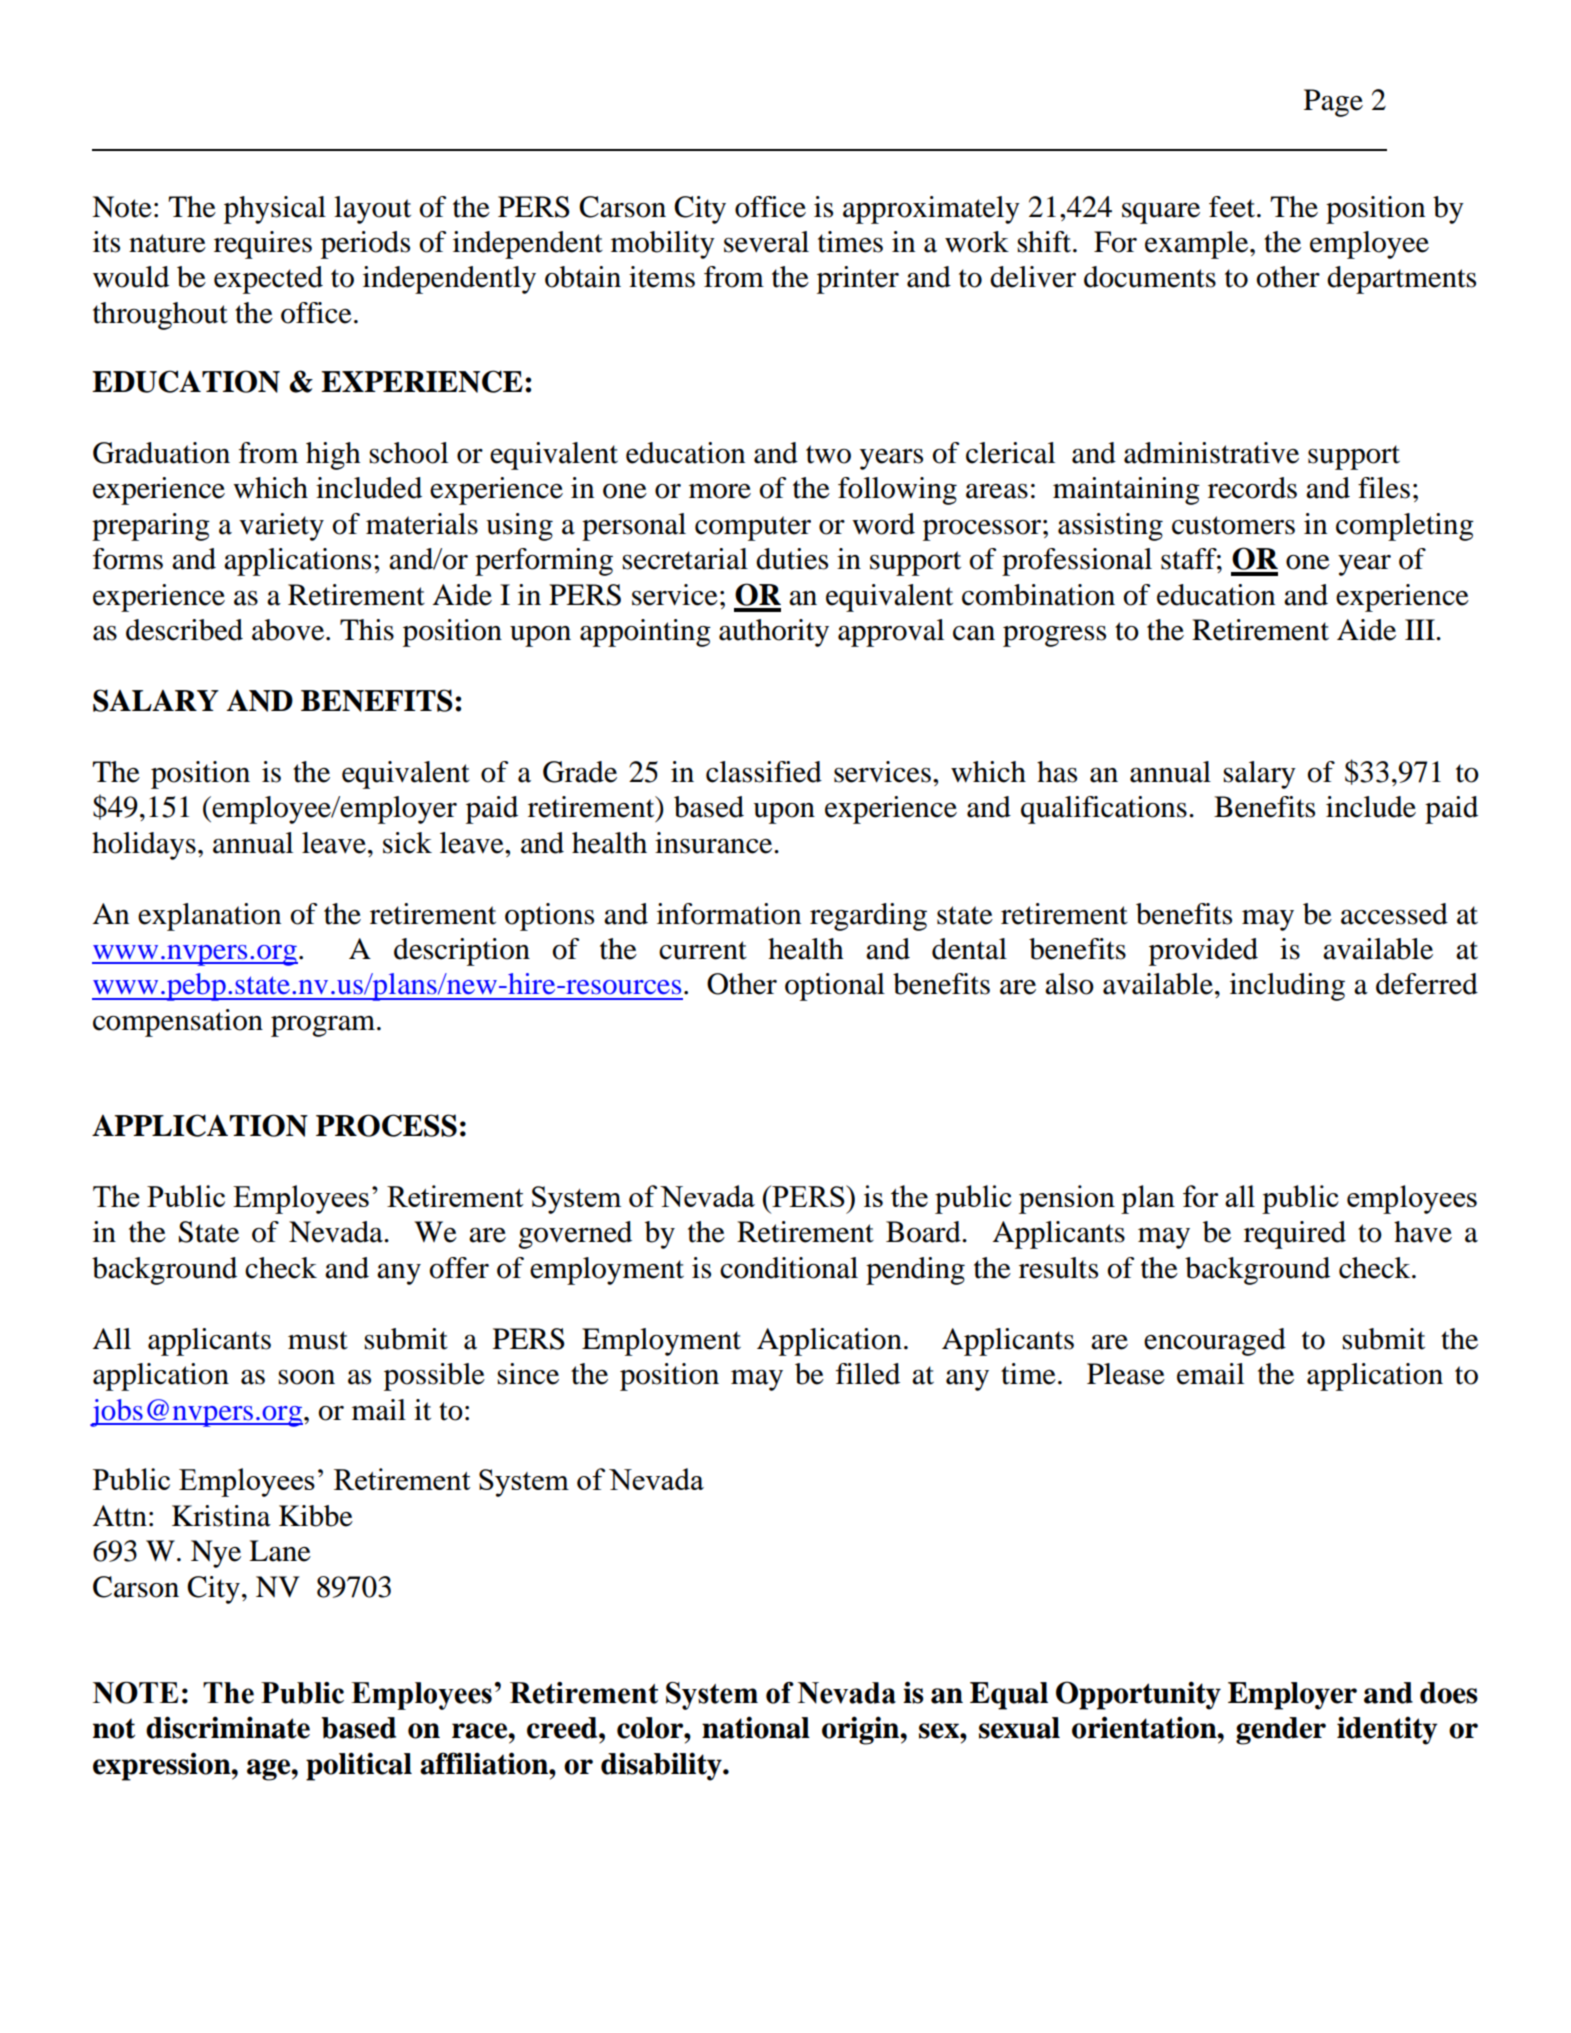 The width and height of the document is (1571, 2033). I want to click on conditional, so click(789, 1268).
